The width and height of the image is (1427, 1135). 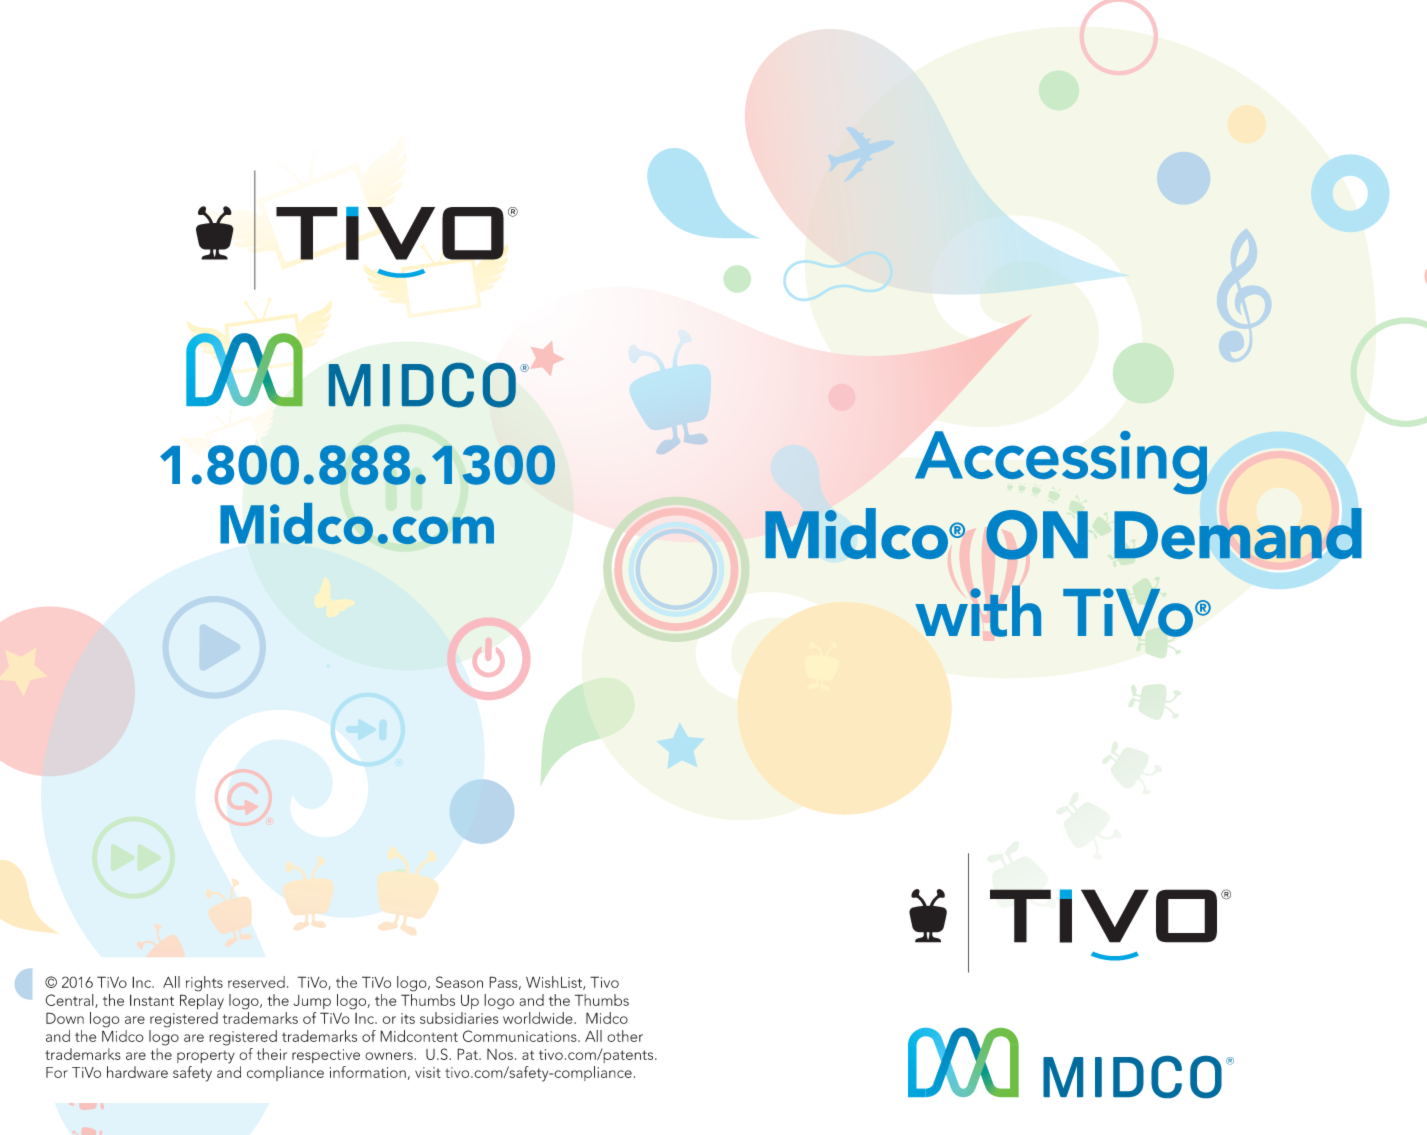 I want to click on Demand, so click(x=1238, y=533).
